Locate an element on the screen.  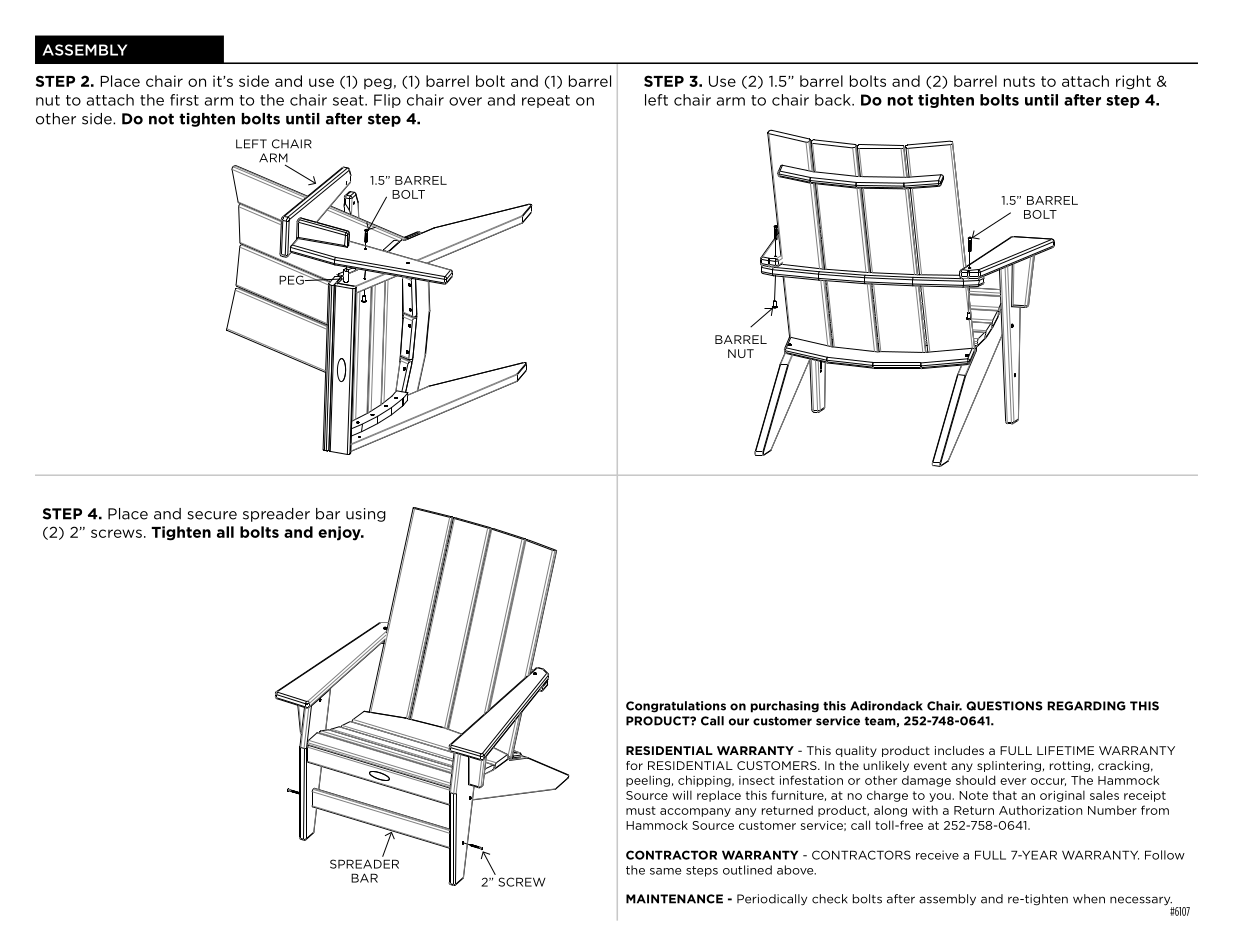
REGARDING is located at coordinates (1086, 706).
